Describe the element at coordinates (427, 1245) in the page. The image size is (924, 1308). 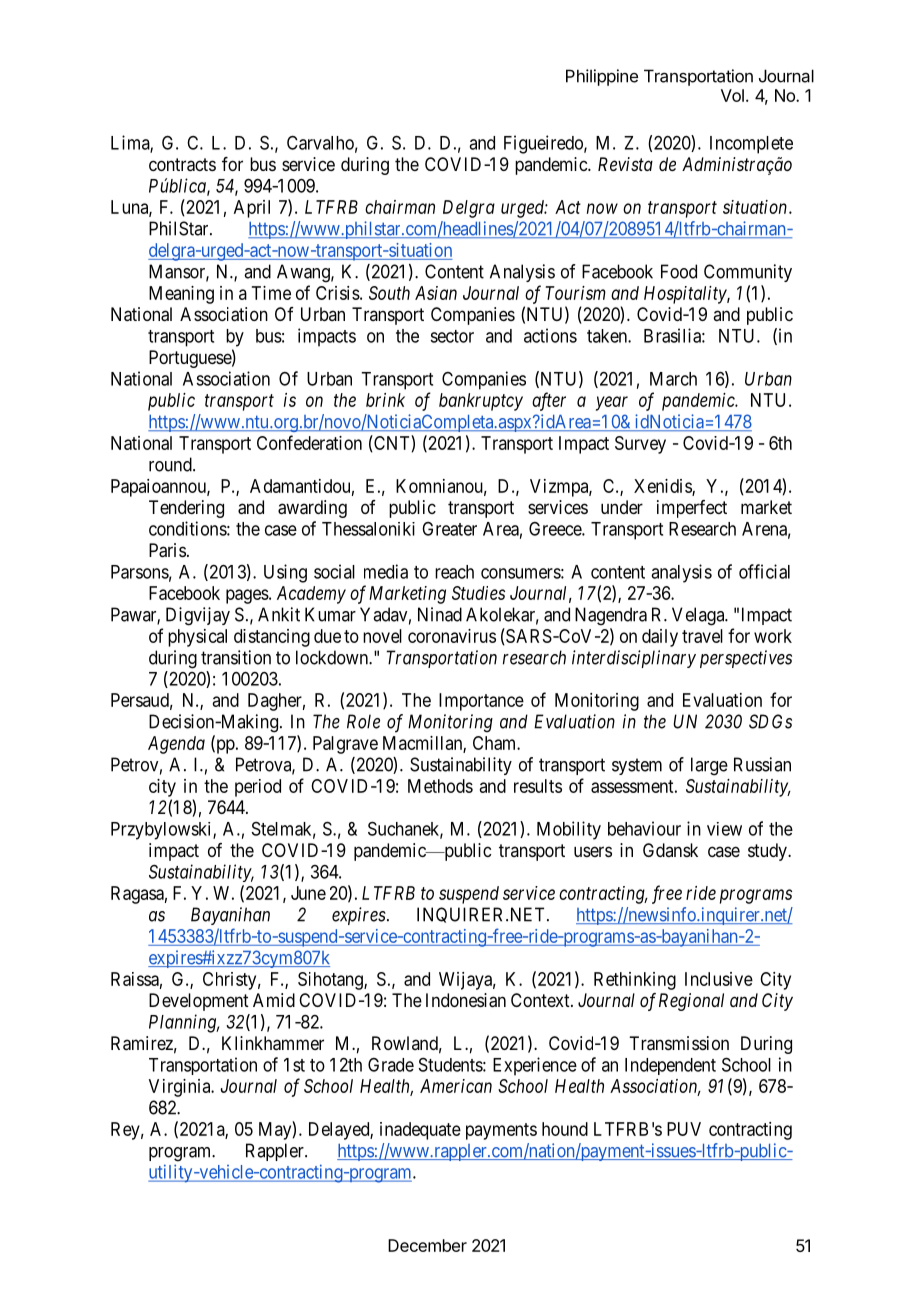
I see `December` at that location.
